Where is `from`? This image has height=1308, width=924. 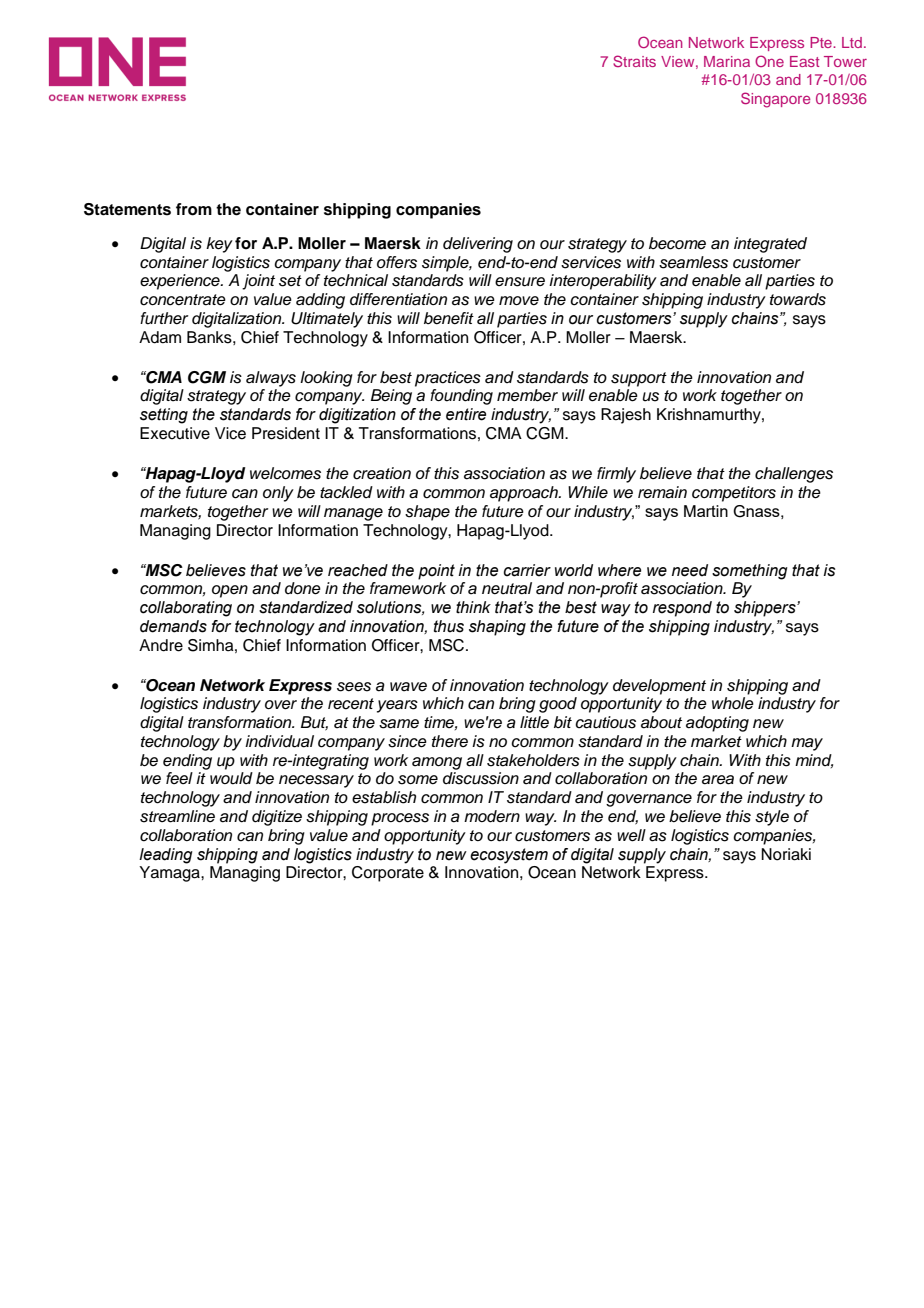 from is located at coordinates (194, 209).
